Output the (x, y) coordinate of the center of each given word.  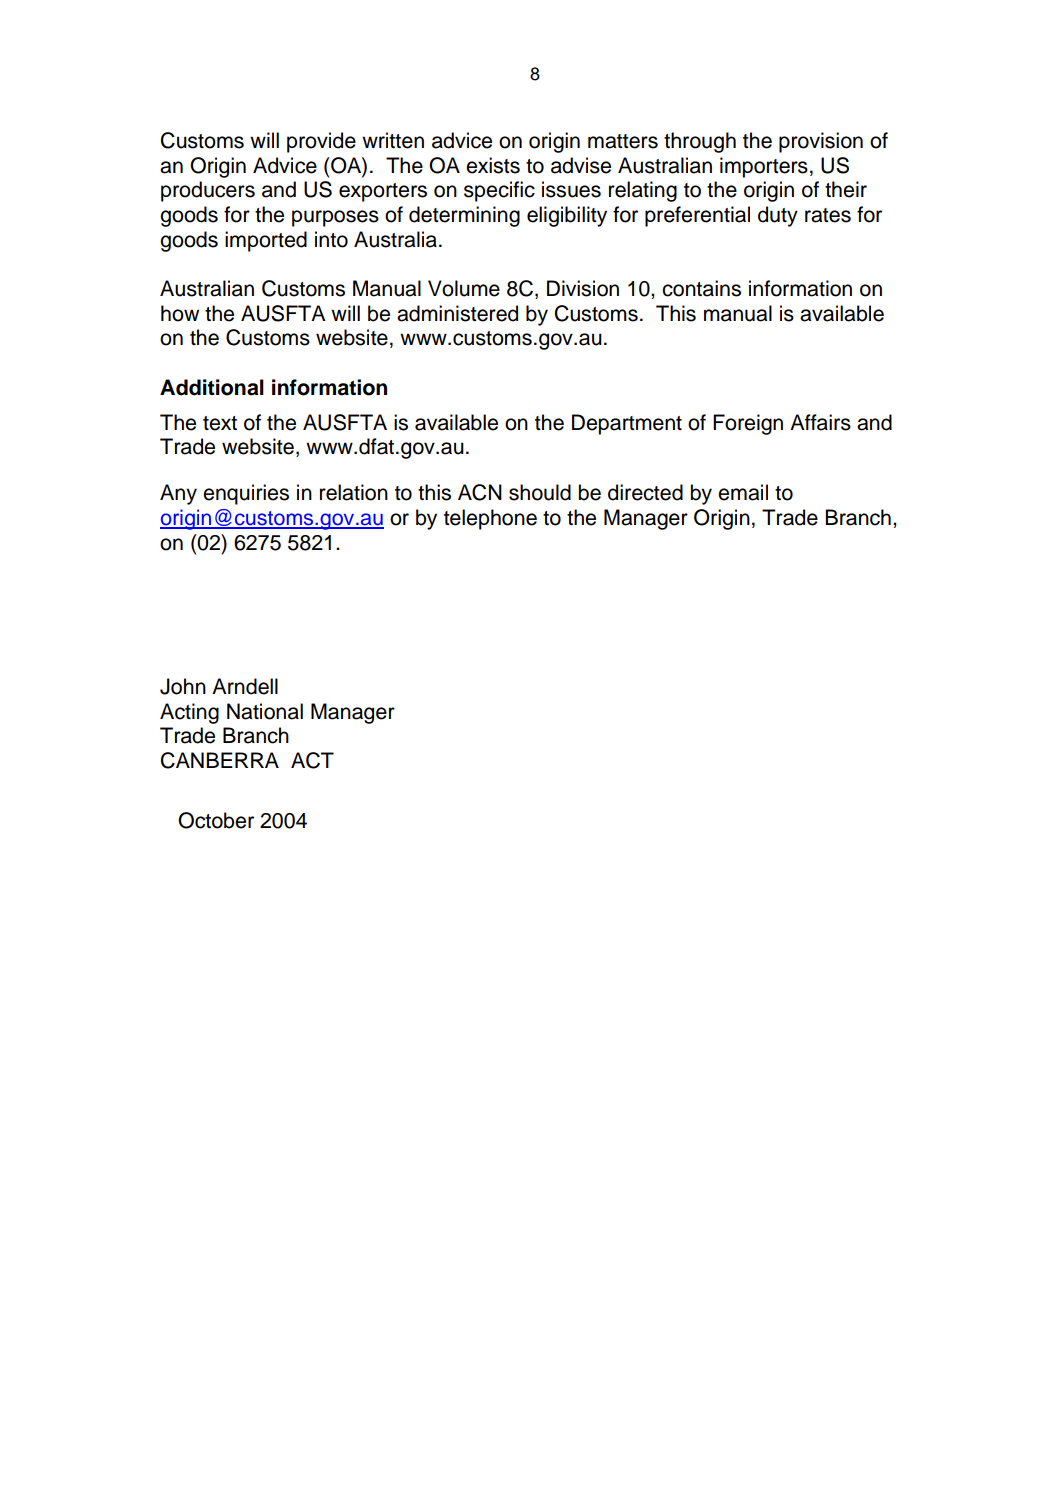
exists (493, 165)
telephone (490, 519)
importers (764, 167)
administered (457, 313)
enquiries (246, 494)
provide (321, 142)
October (216, 820)
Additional (212, 387)
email (743, 492)
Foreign (748, 424)
